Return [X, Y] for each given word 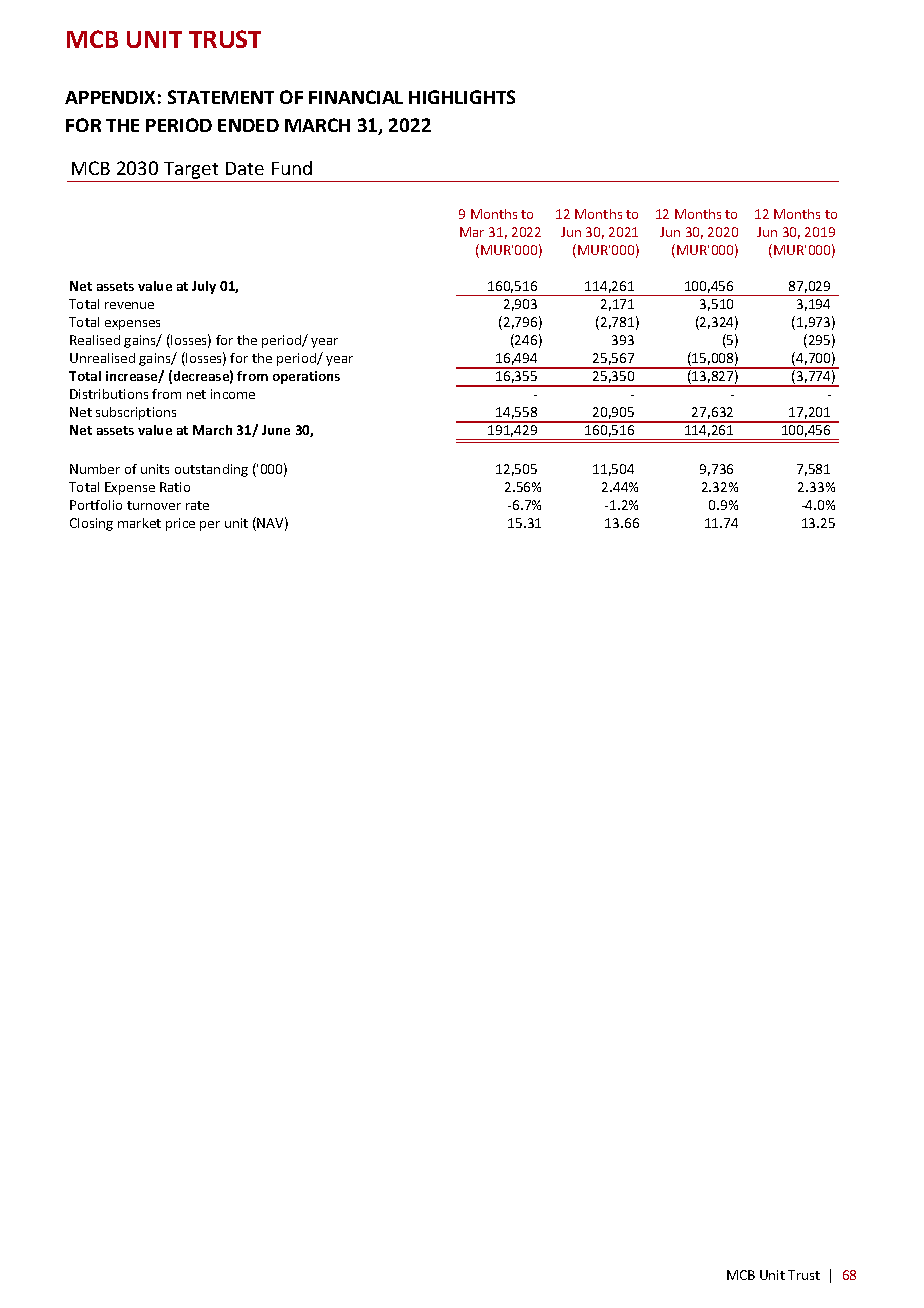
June [276, 430]
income [233, 394]
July [204, 287]
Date [245, 168]
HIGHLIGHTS [462, 97]
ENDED [248, 125]
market [139, 523]
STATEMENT [221, 97]
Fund [292, 168]
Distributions [109, 394]
